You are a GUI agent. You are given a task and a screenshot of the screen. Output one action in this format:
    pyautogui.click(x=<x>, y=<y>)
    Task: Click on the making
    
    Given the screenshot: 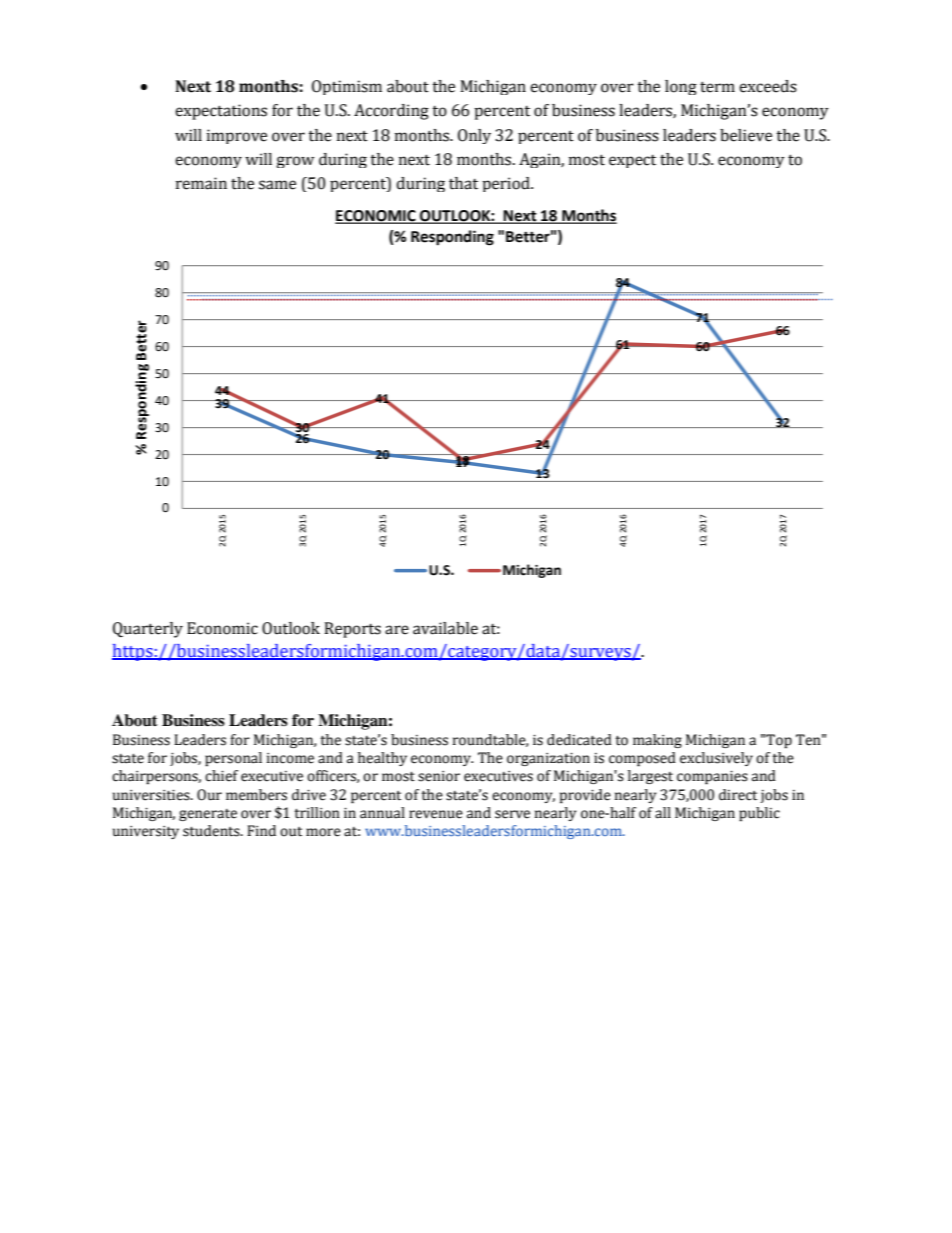 What is the action you would take?
    pyautogui.click(x=657, y=741)
